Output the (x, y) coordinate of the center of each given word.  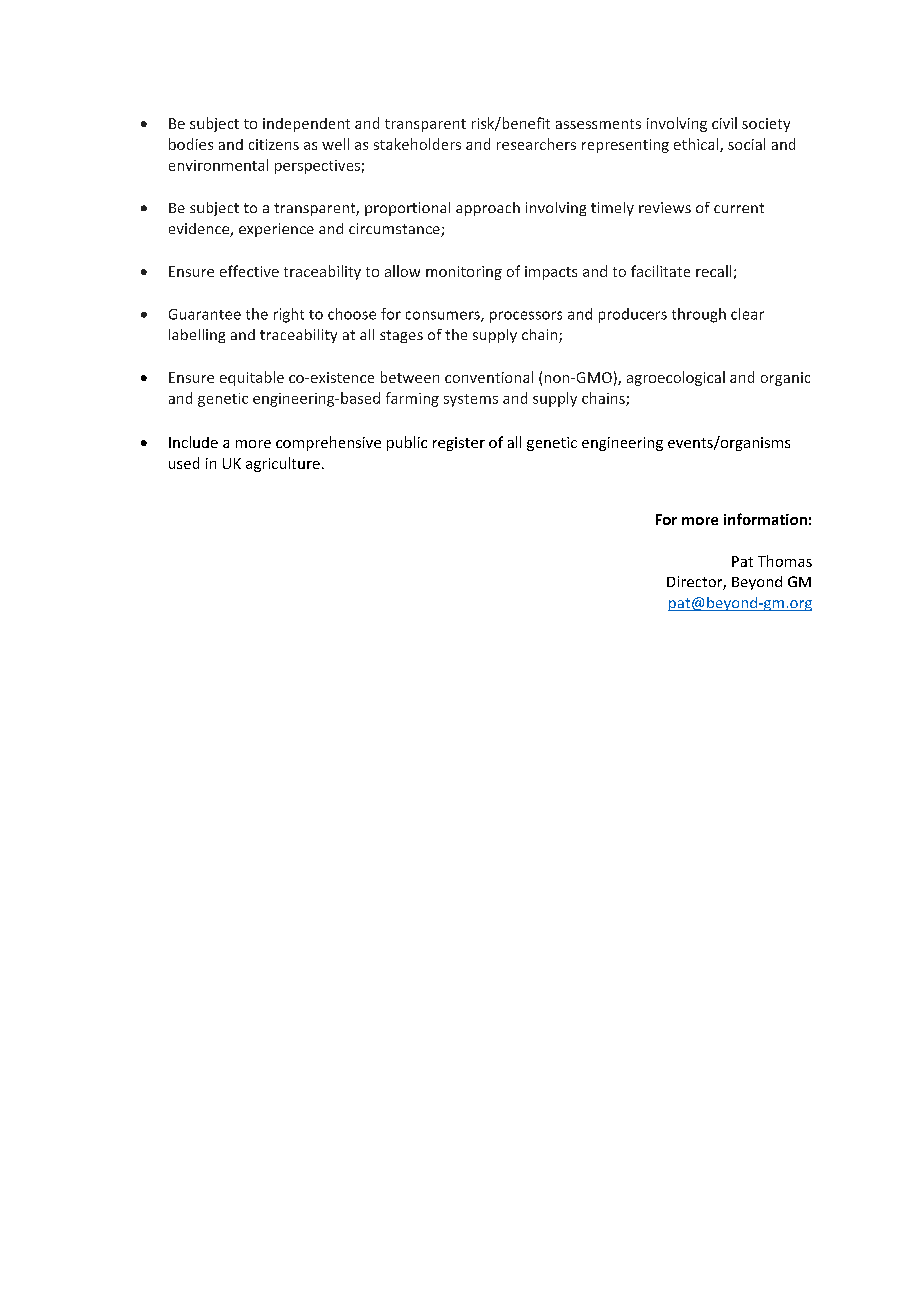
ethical (697, 145)
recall (713, 271)
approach (488, 209)
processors (526, 317)
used (184, 463)
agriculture (283, 464)
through (699, 315)
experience (276, 230)
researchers (536, 144)
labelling (197, 336)
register (459, 444)
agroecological (676, 378)
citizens (274, 144)
